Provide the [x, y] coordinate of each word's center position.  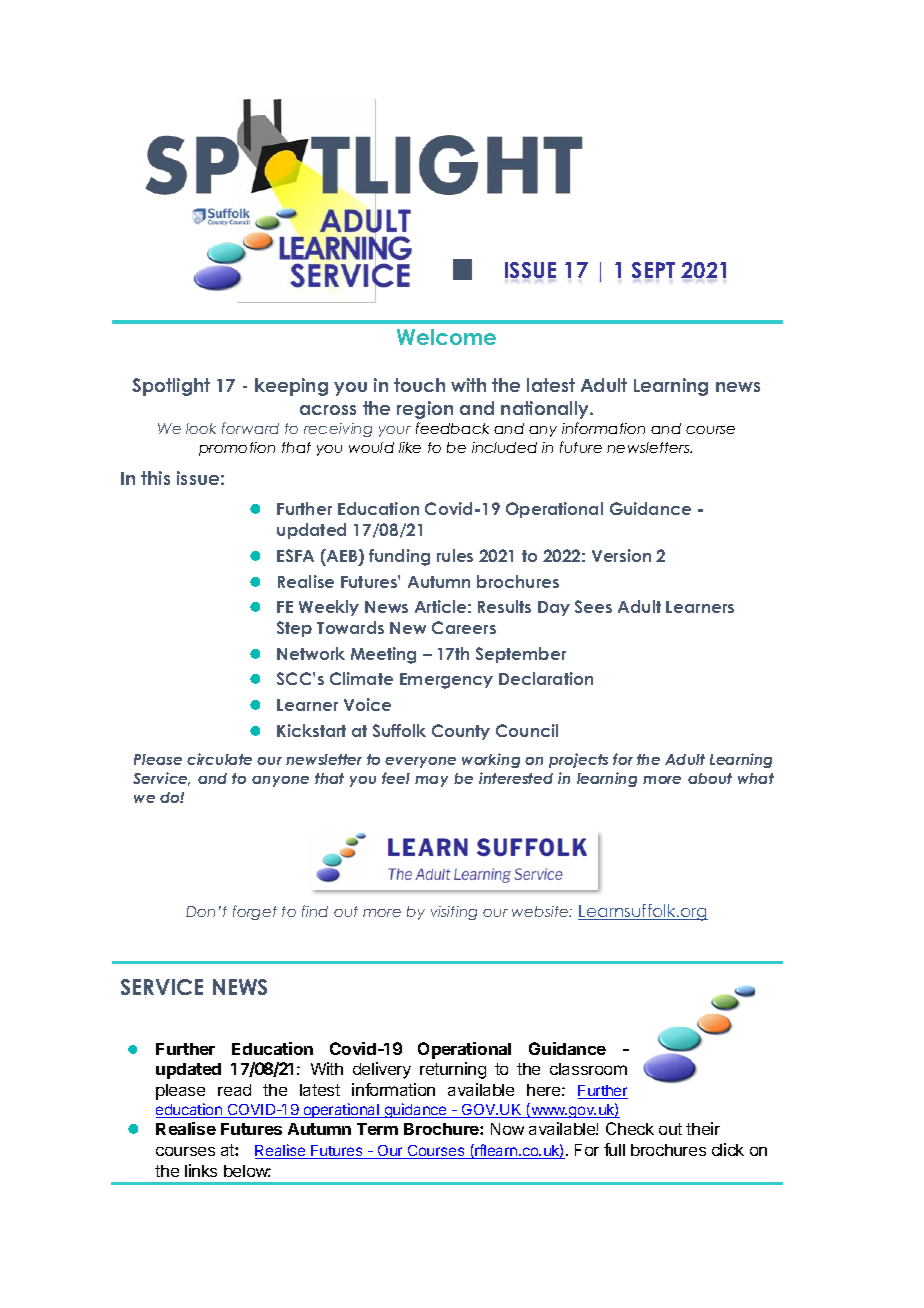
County [461, 732]
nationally [546, 410]
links [201, 1170]
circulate [219, 759]
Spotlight [171, 387]
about [710, 778]
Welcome [446, 337]
